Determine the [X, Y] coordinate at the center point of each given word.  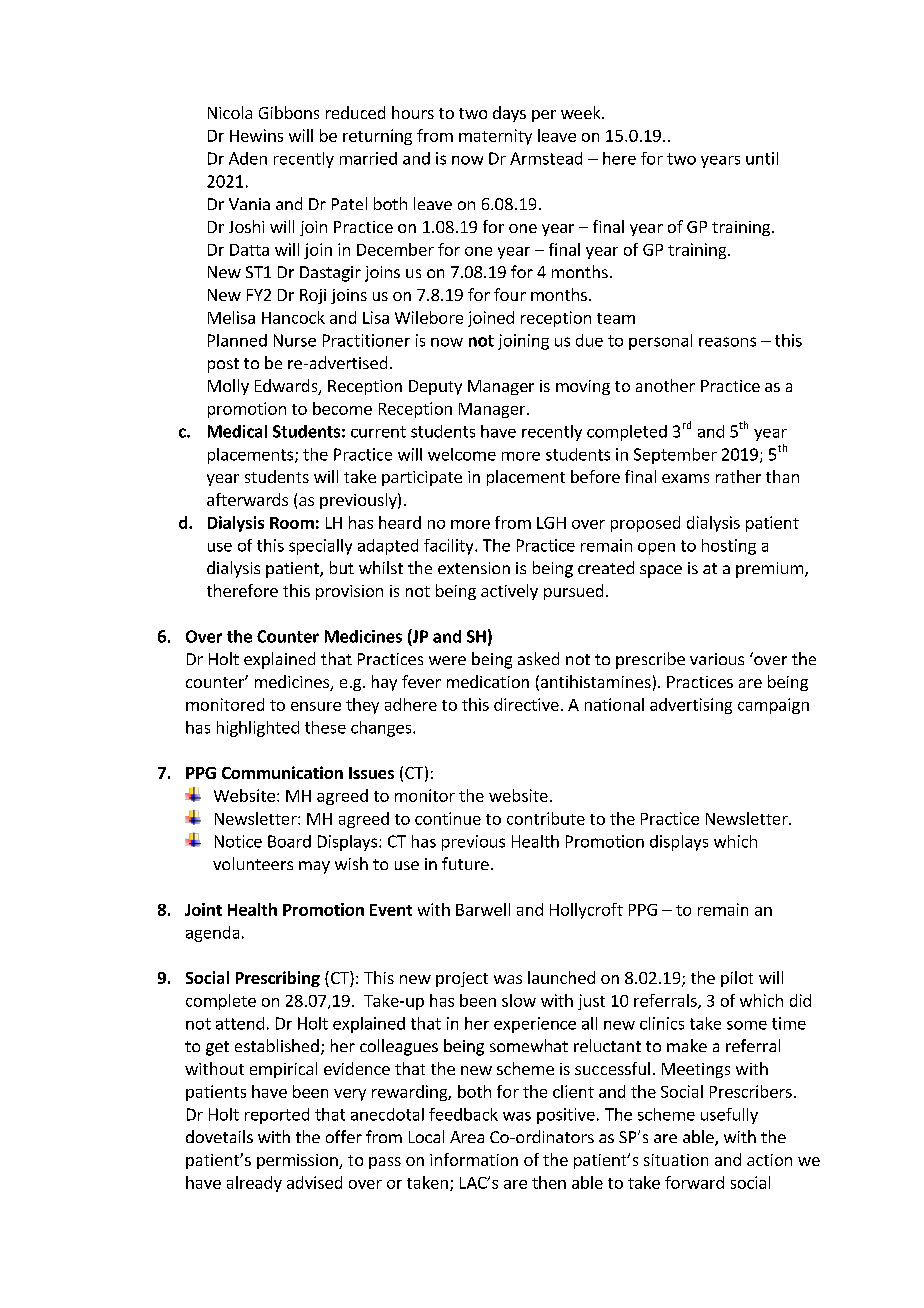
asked [538, 658]
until [762, 158]
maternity [495, 137]
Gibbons [289, 112]
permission [298, 1161]
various [717, 659]
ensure [316, 706]
